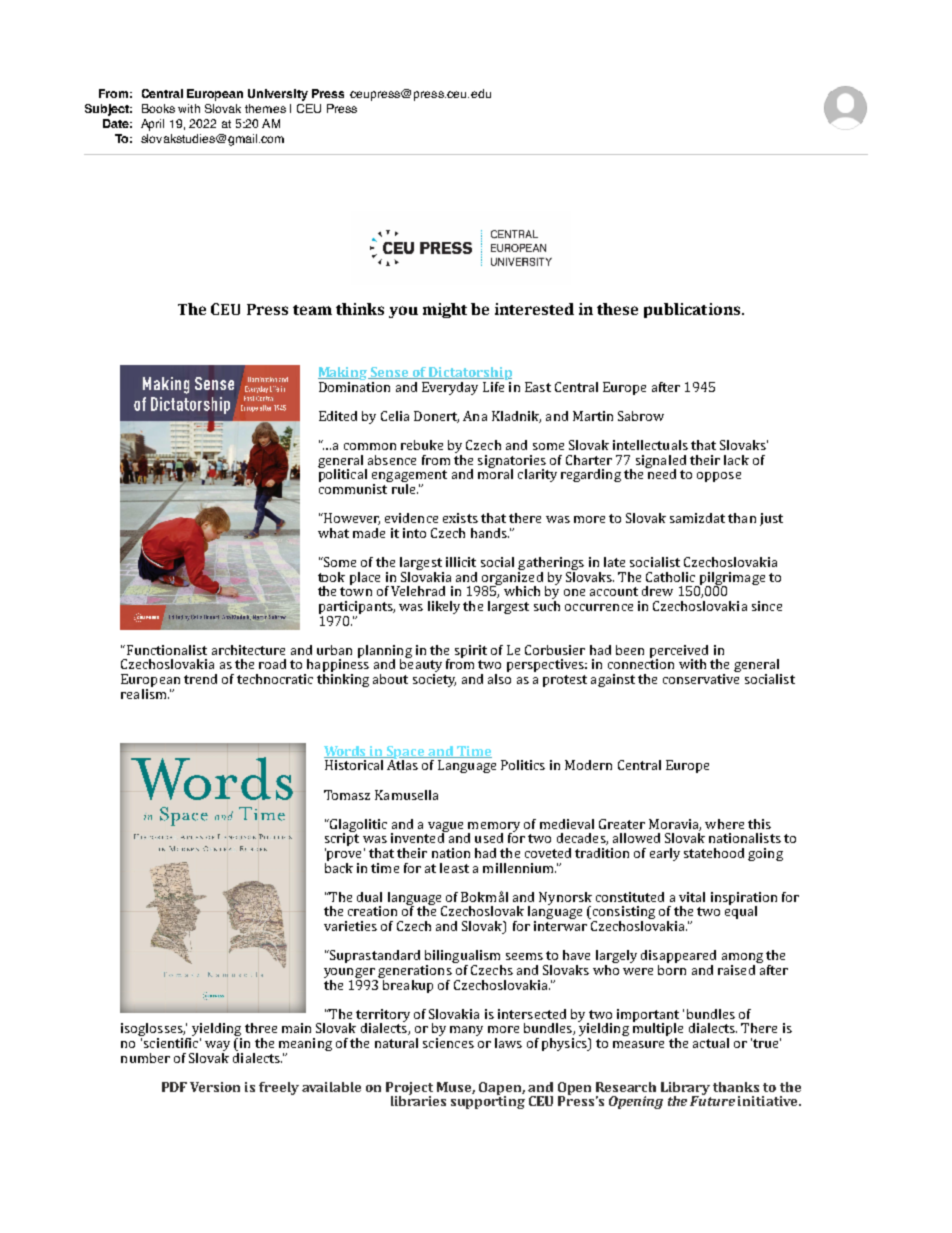 Image resolution: width=952 pixels, height=1233 pixels. I want to click on where, so click(724, 824).
